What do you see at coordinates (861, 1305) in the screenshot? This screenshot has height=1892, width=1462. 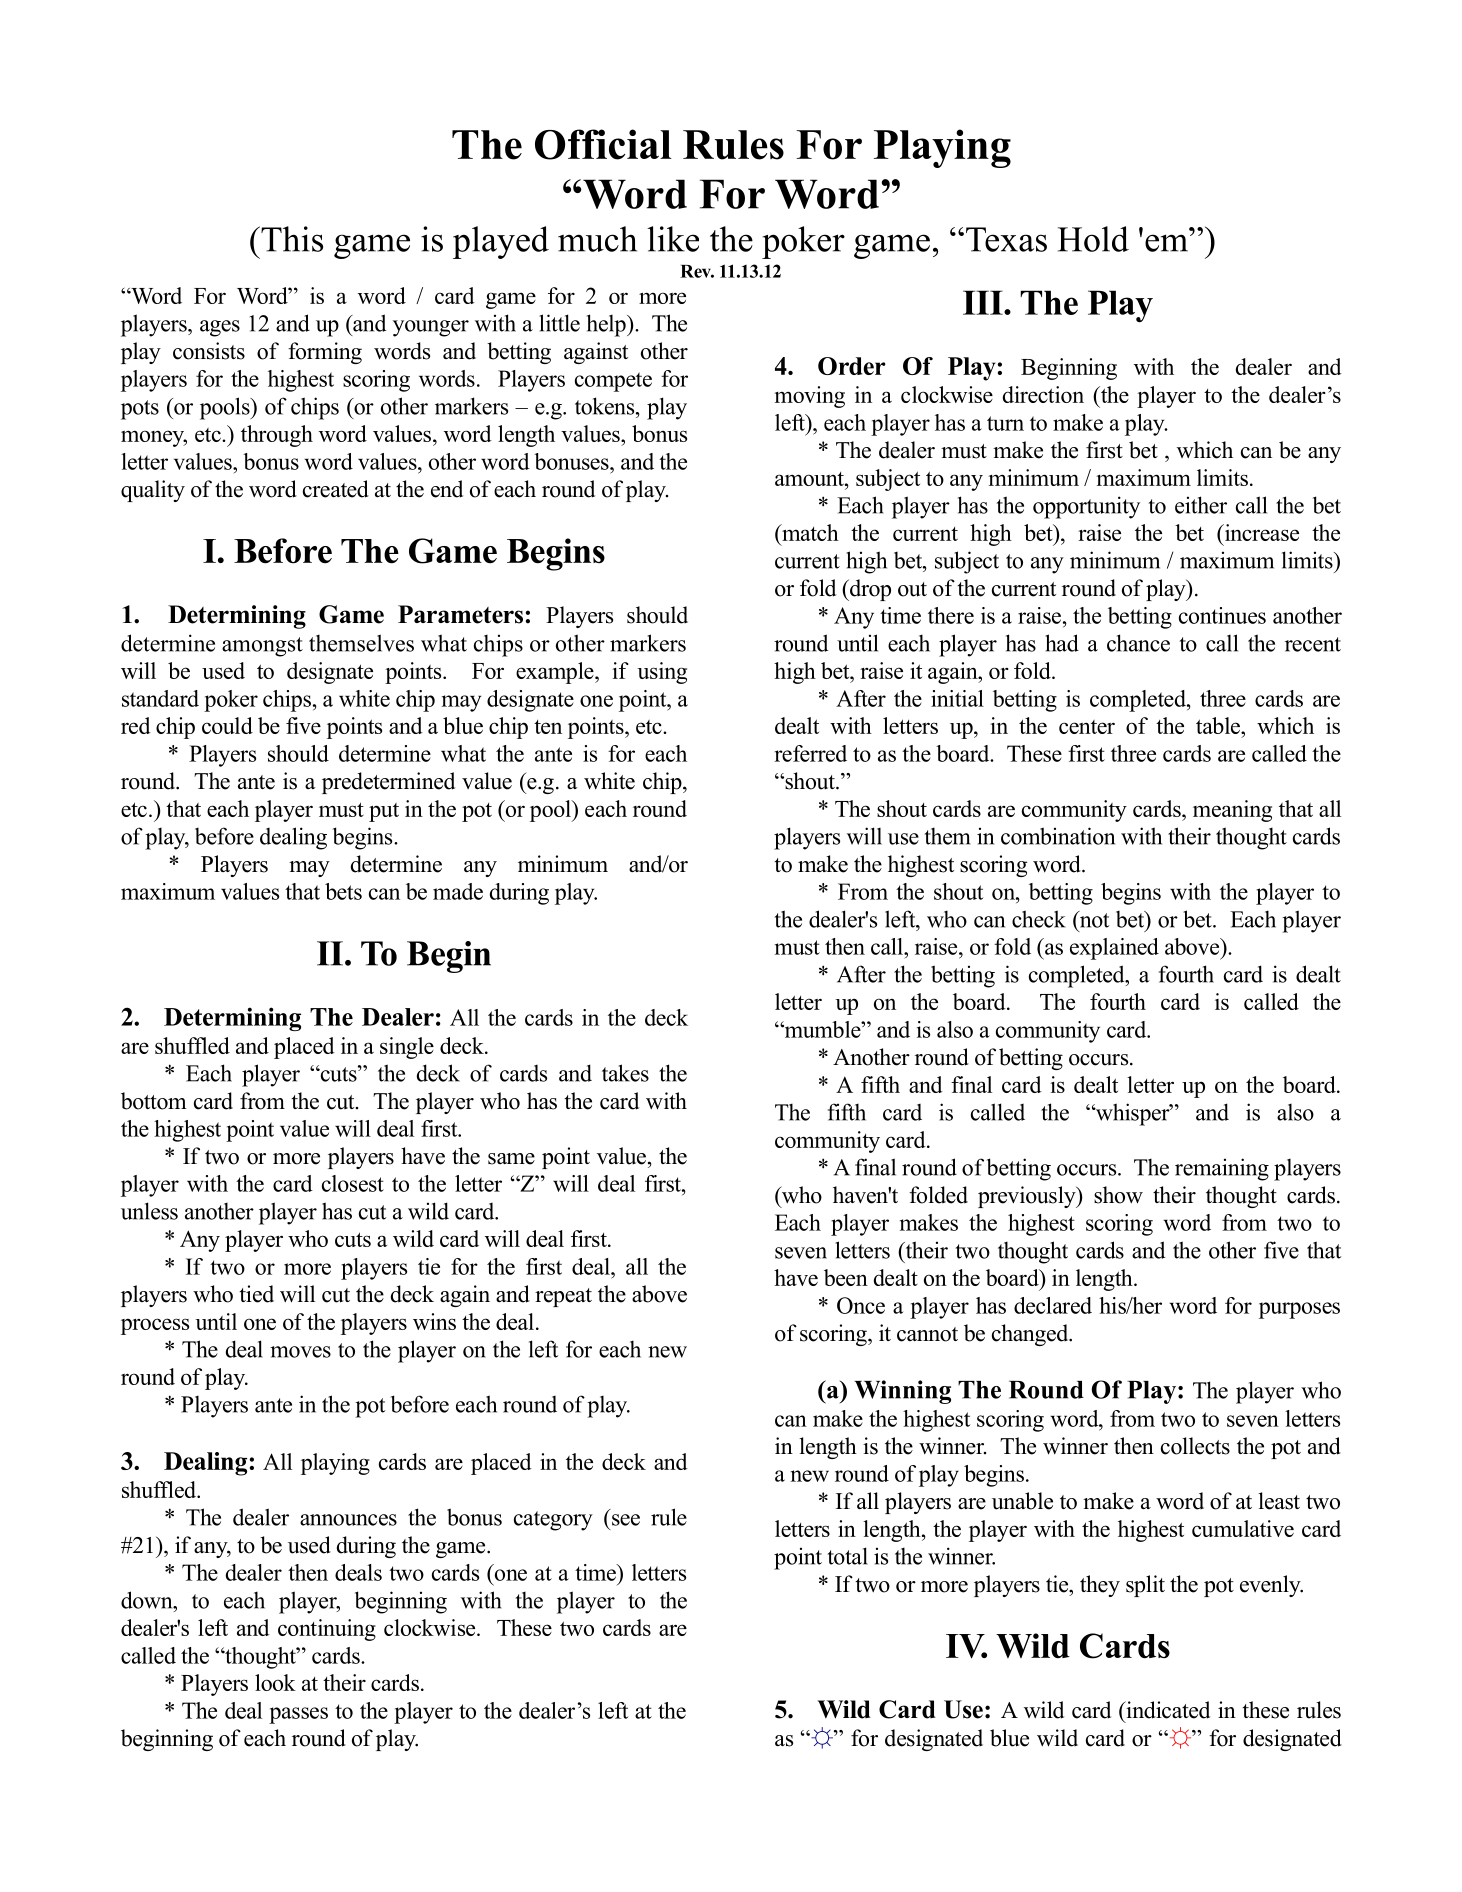 I see `Once` at bounding box center [861, 1305].
